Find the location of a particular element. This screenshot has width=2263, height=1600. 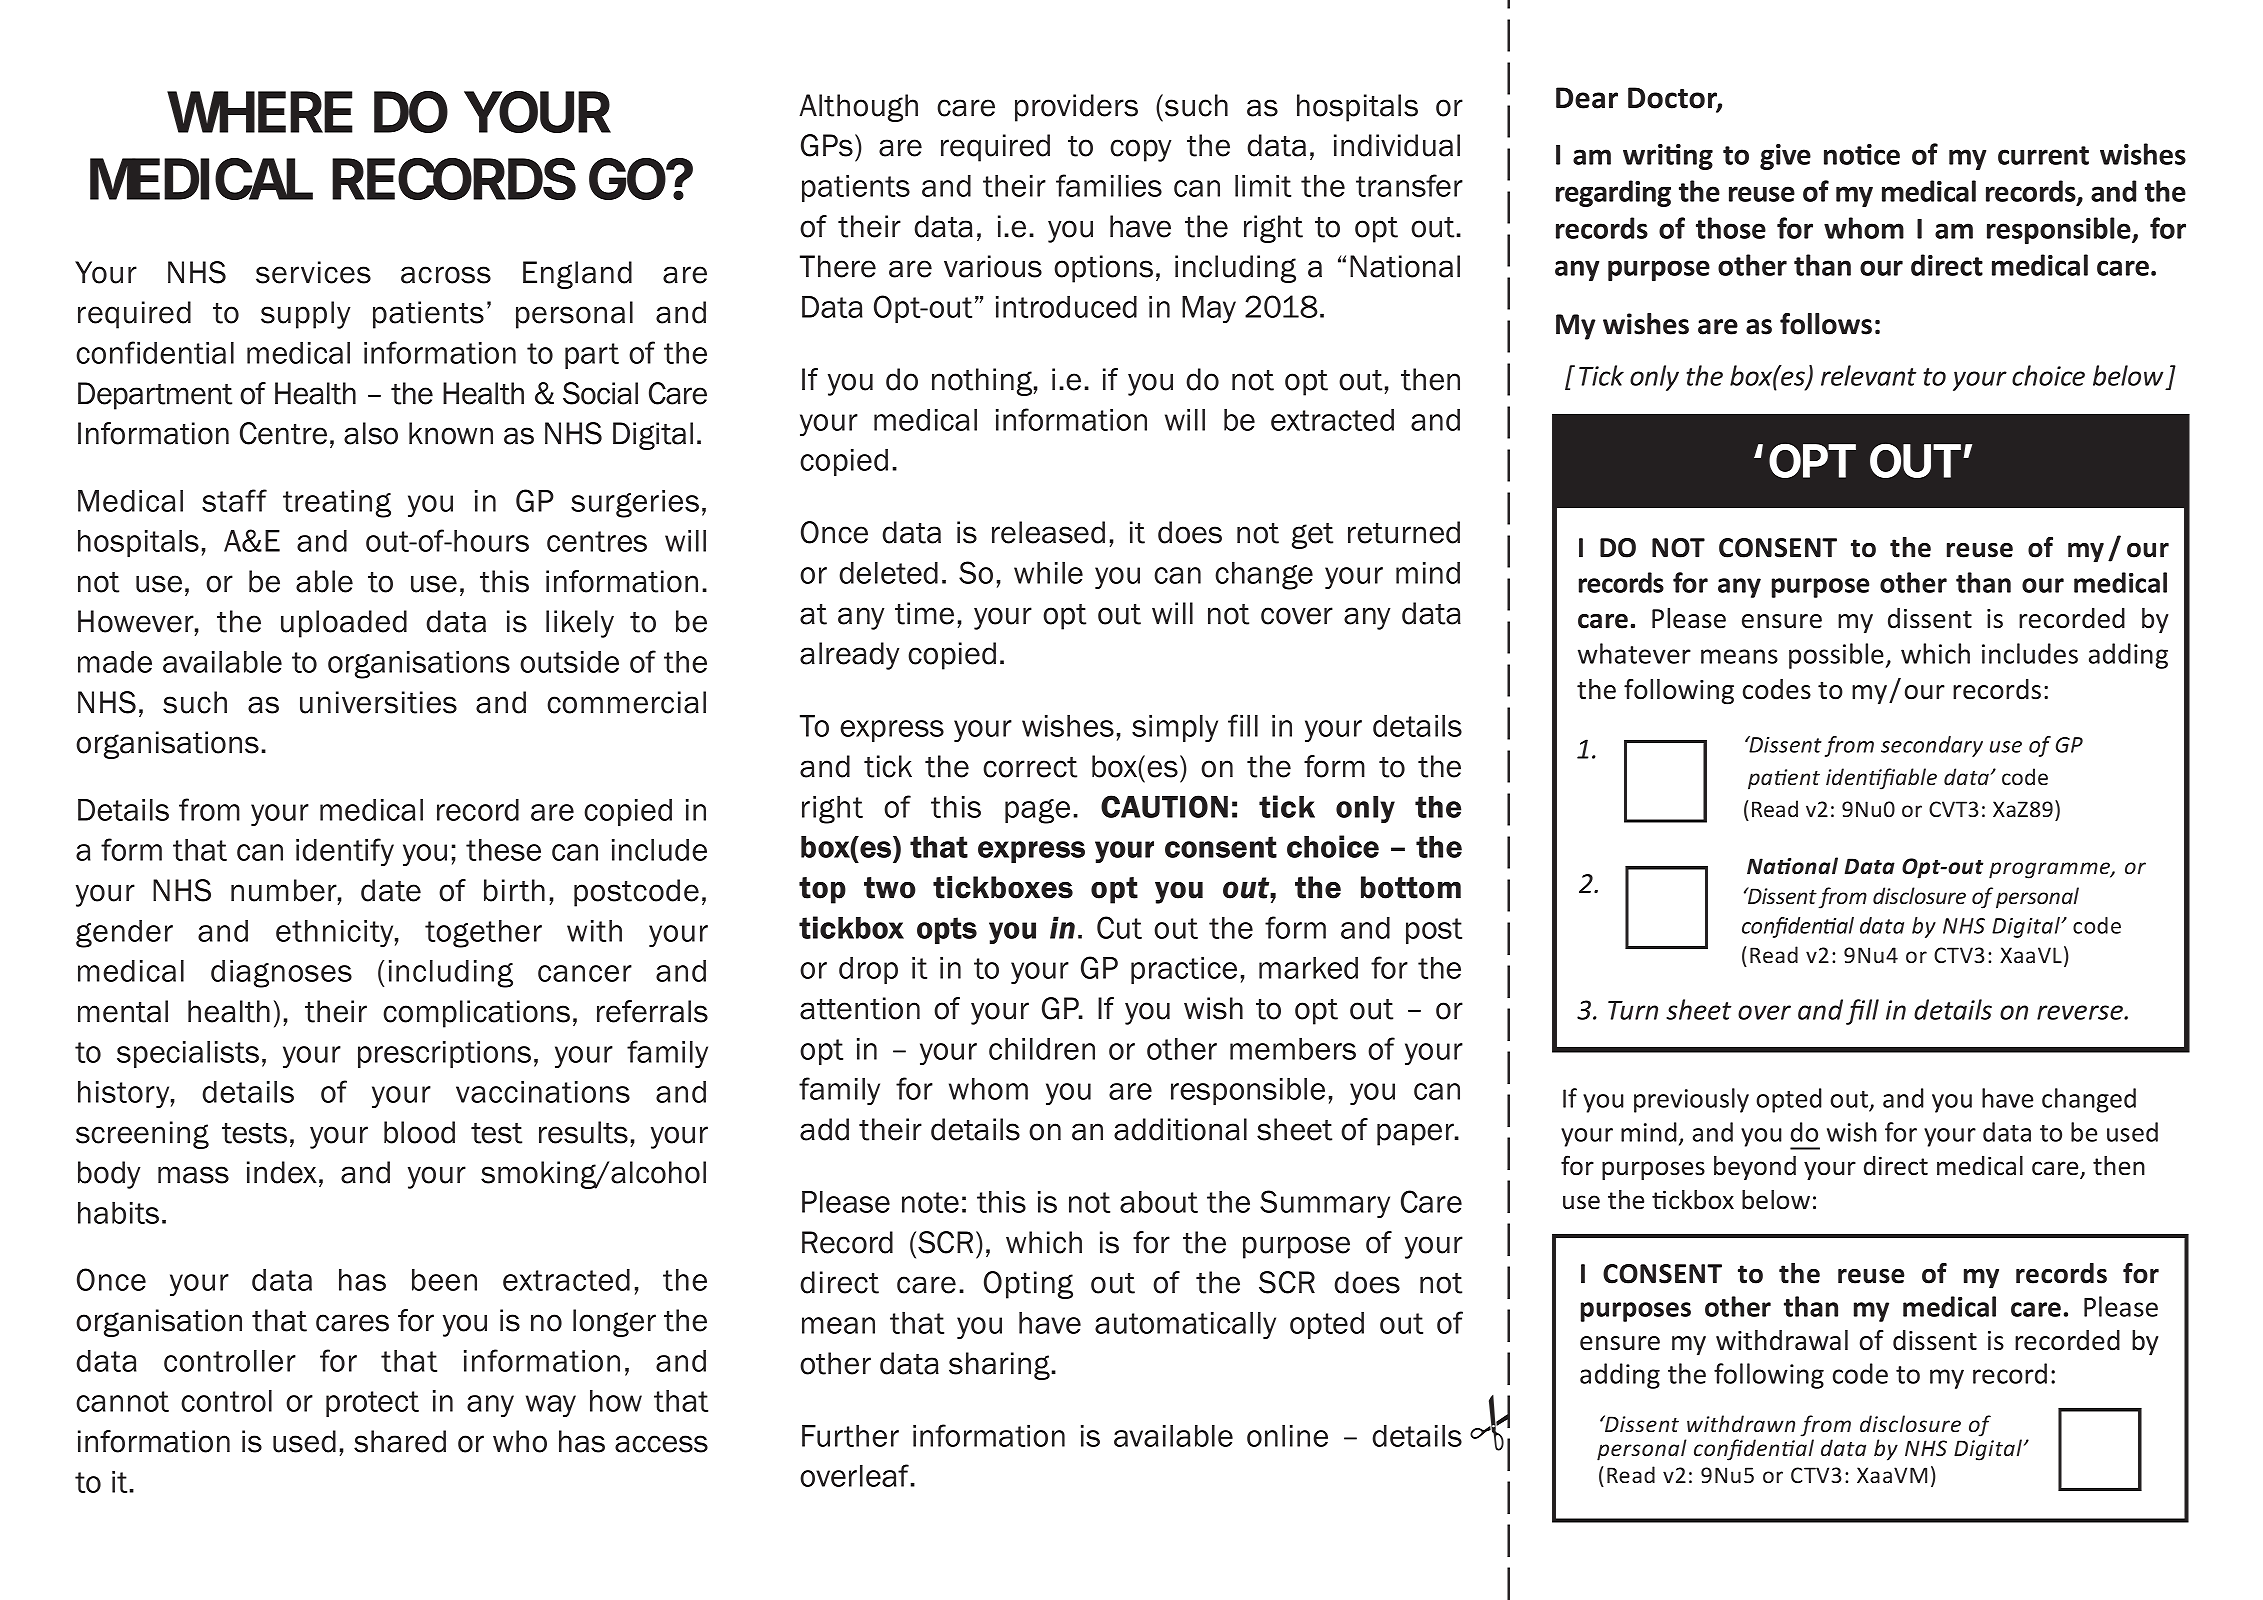

introduced is located at coordinates (1066, 307).
